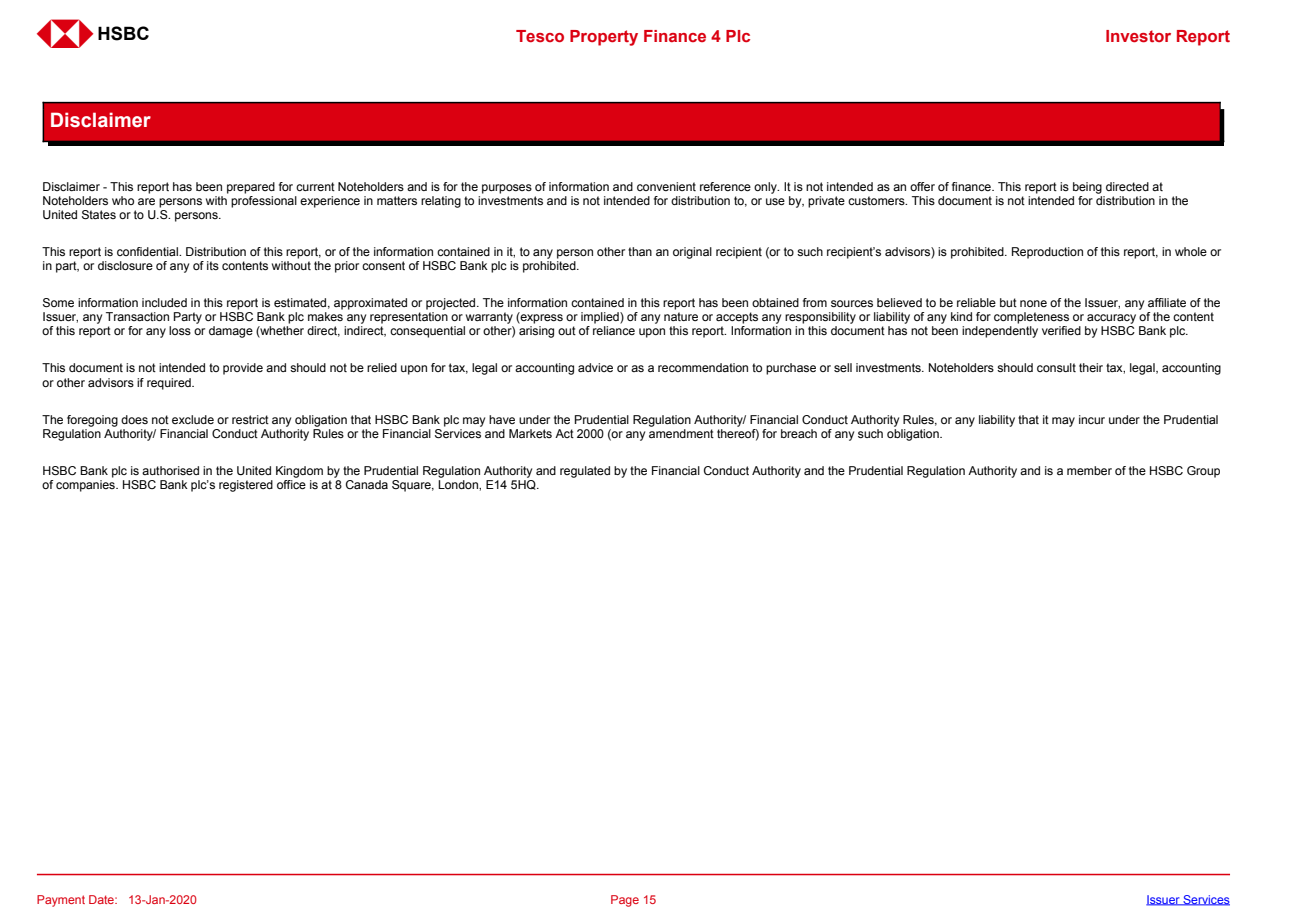 This page has width=1309, height=924. I want to click on registered, so click(246, 486).
